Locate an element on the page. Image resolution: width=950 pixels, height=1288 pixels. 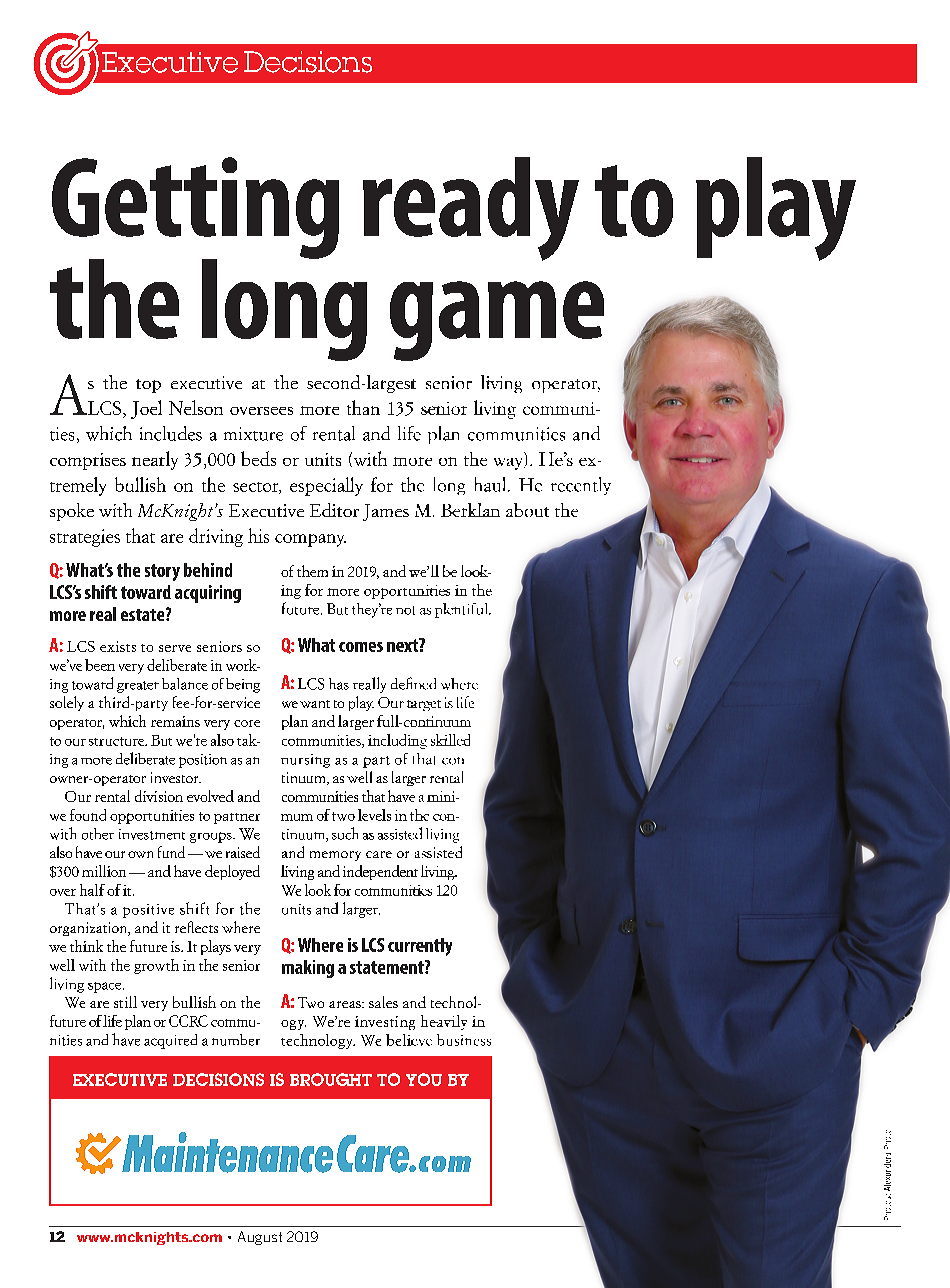
ready is located at coordinates (471, 209).
